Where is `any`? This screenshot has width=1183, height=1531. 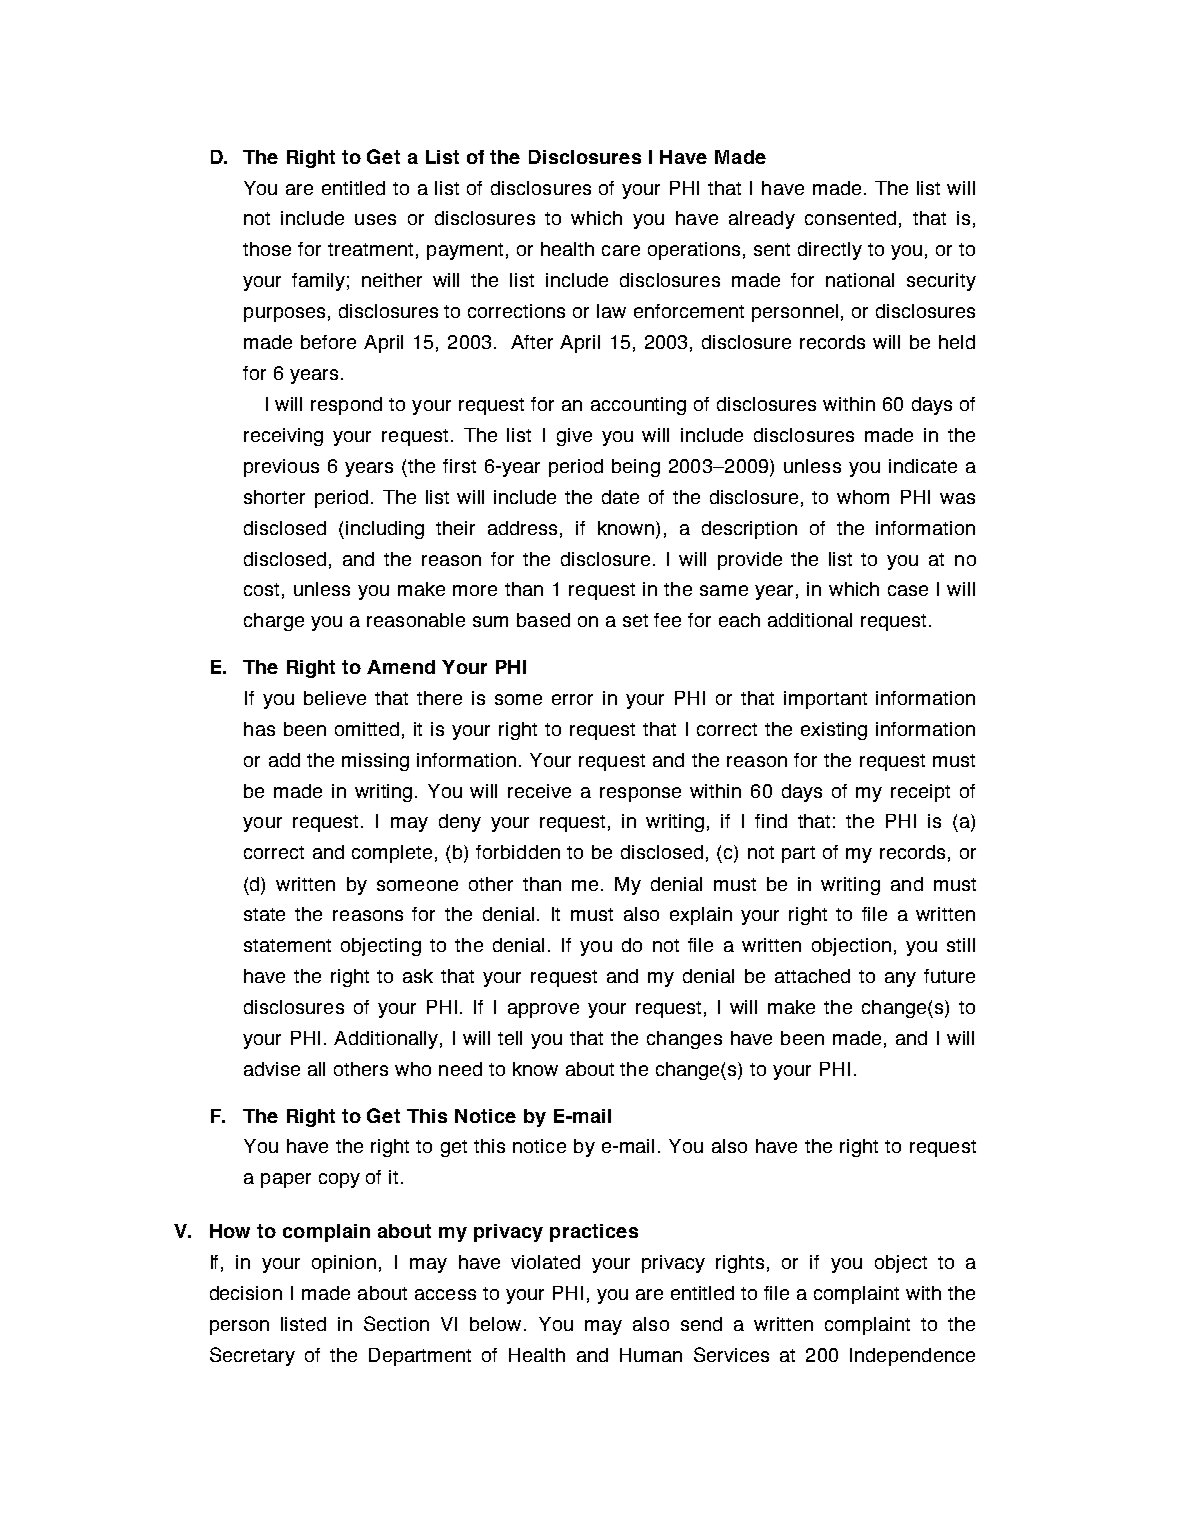 any is located at coordinates (900, 979).
